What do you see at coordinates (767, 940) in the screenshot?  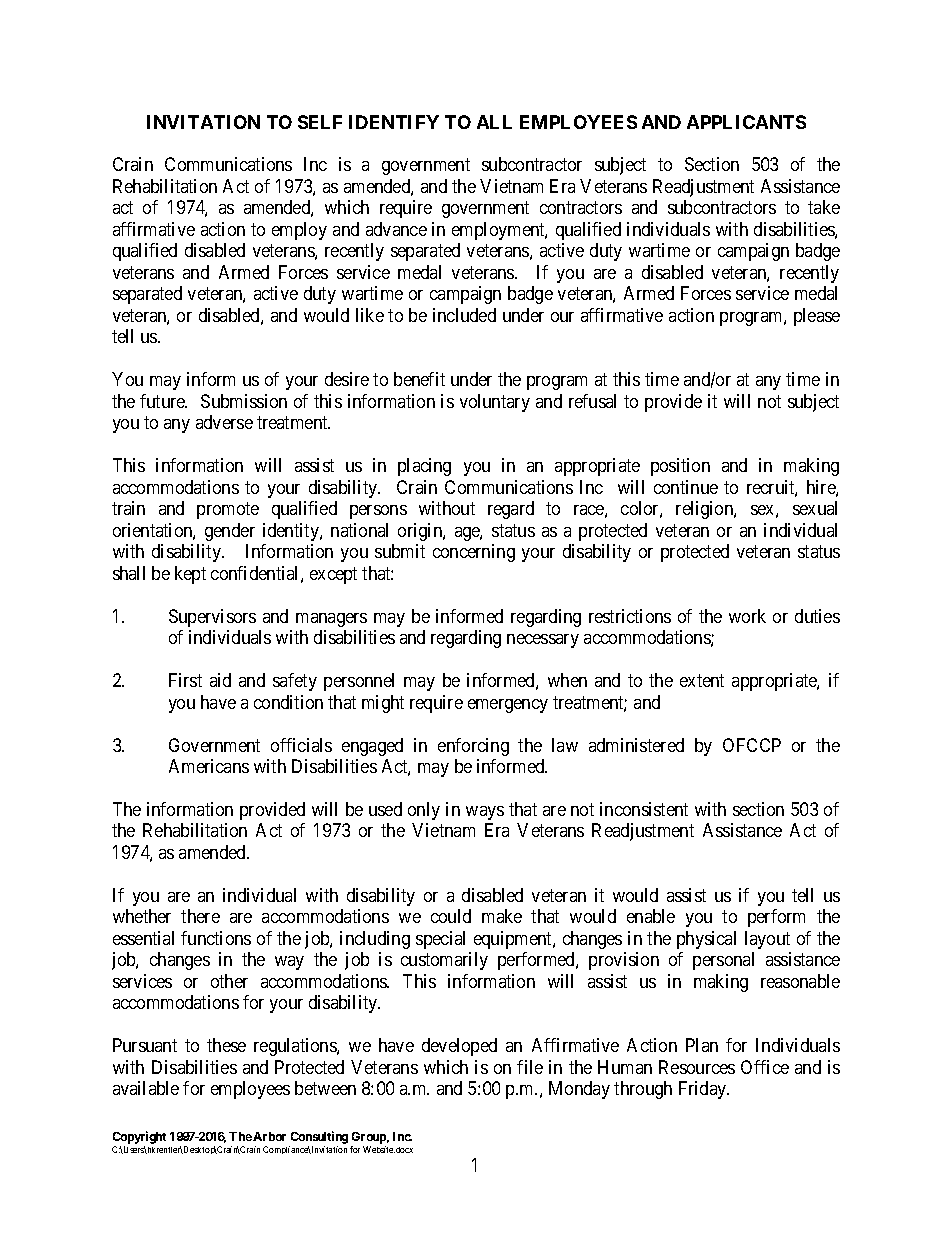 I see `layout` at bounding box center [767, 940].
